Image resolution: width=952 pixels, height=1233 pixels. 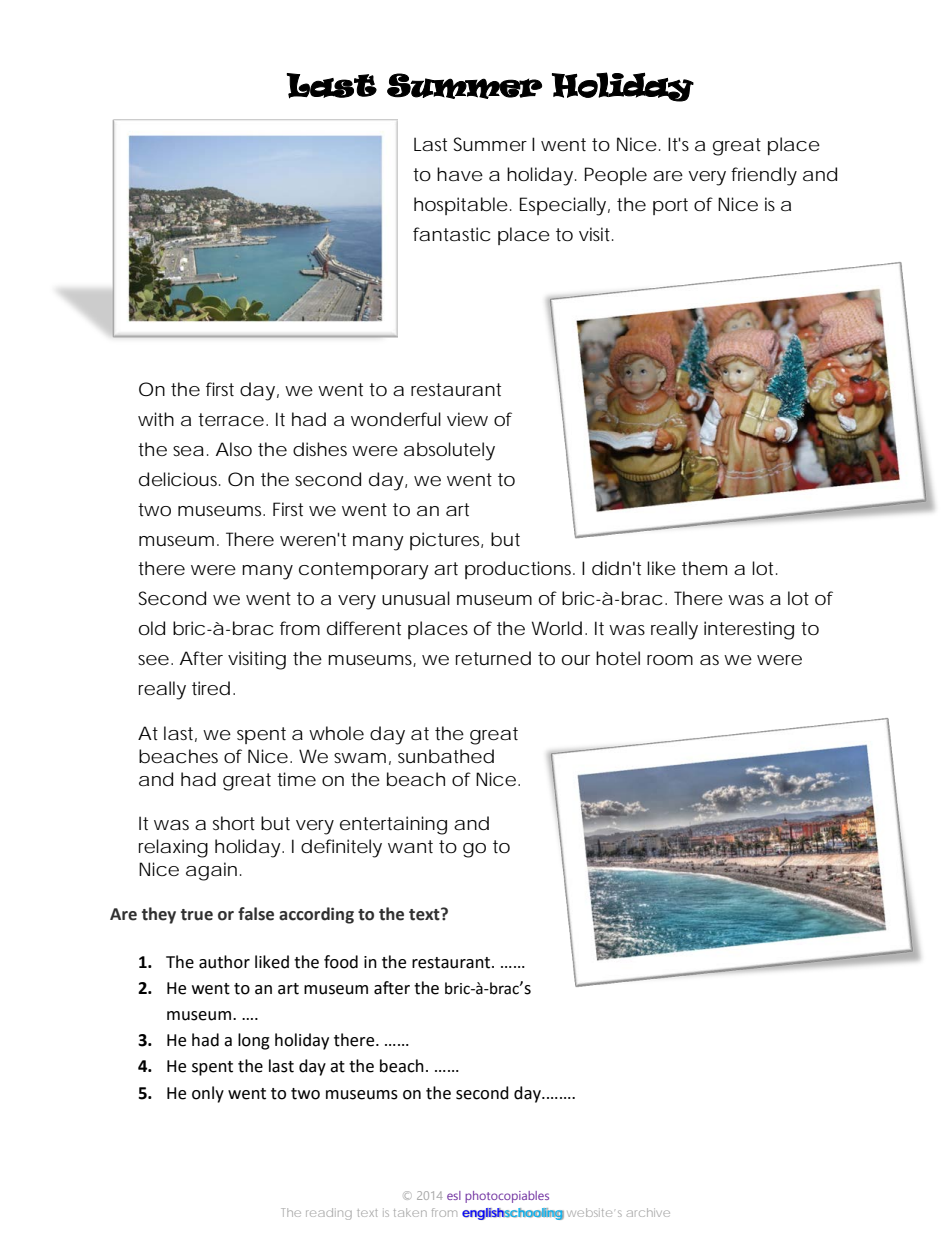 I want to click on dishes, so click(x=320, y=449).
